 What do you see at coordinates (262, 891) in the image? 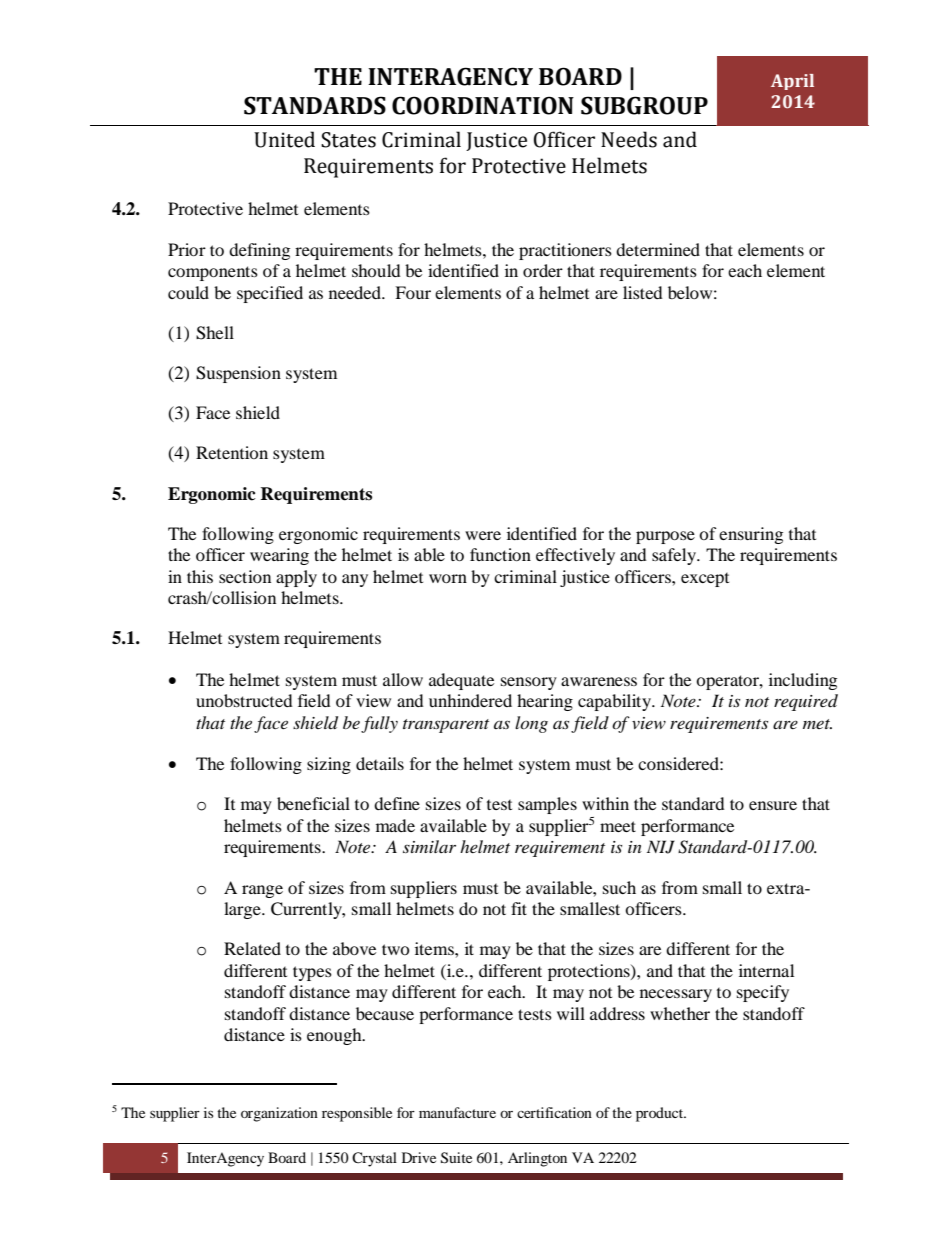
I see `range` at bounding box center [262, 891].
